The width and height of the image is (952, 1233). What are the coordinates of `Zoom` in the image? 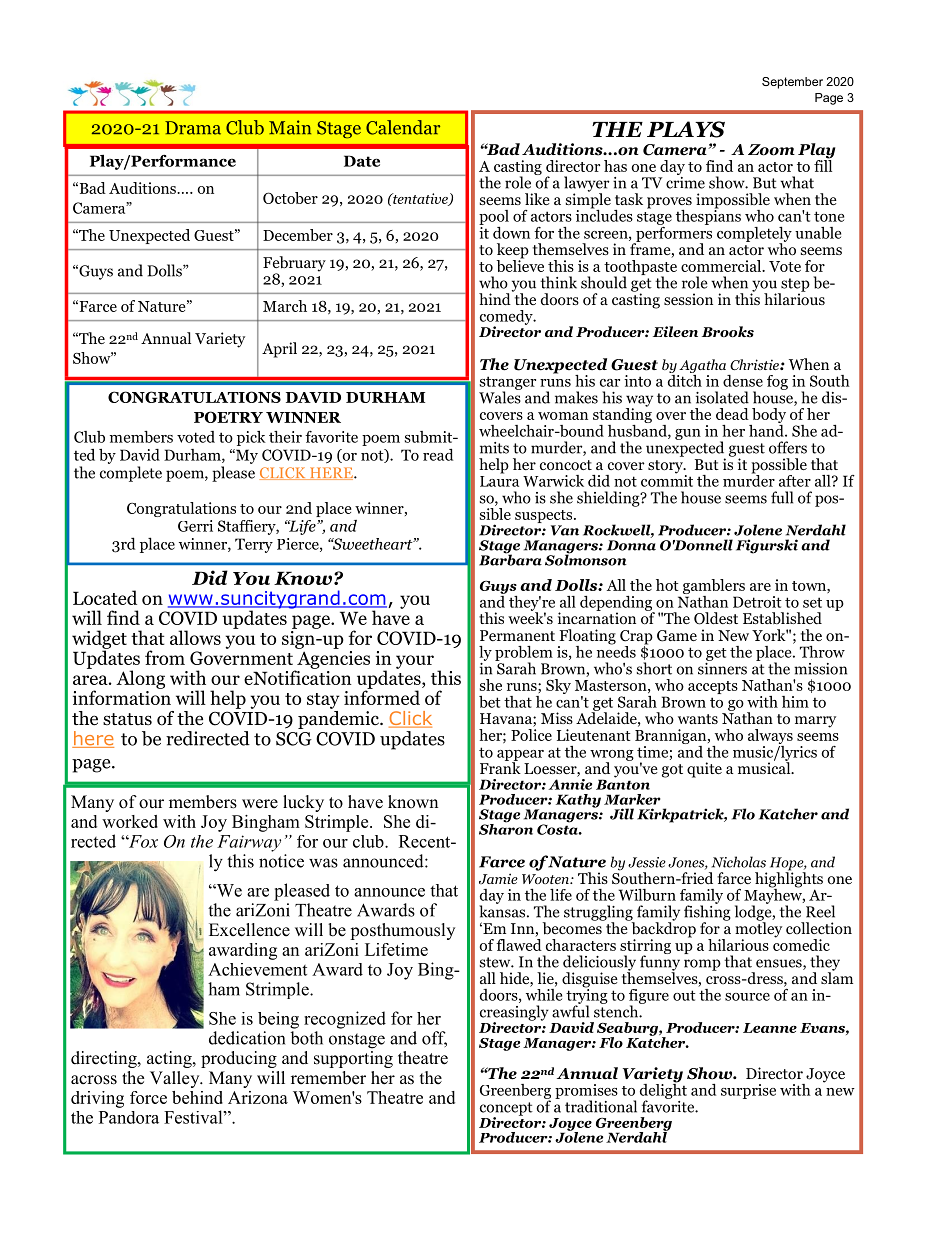 It's located at (771, 150).
